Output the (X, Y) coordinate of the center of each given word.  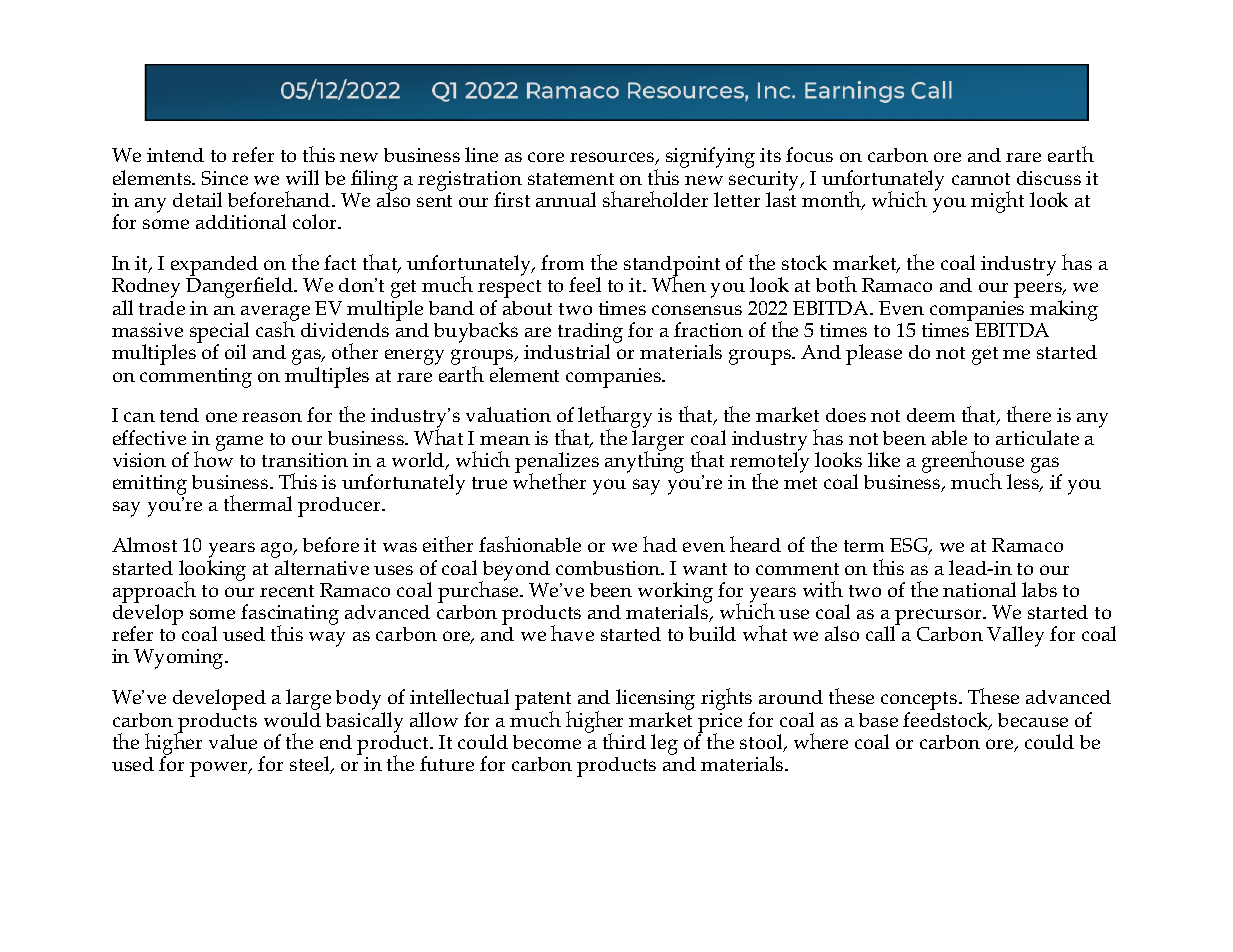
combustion (609, 568)
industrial (567, 351)
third (624, 741)
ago (278, 551)
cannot (981, 179)
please (874, 354)
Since (225, 178)
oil (235, 351)
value (233, 741)
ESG (910, 546)
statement (571, 179)
